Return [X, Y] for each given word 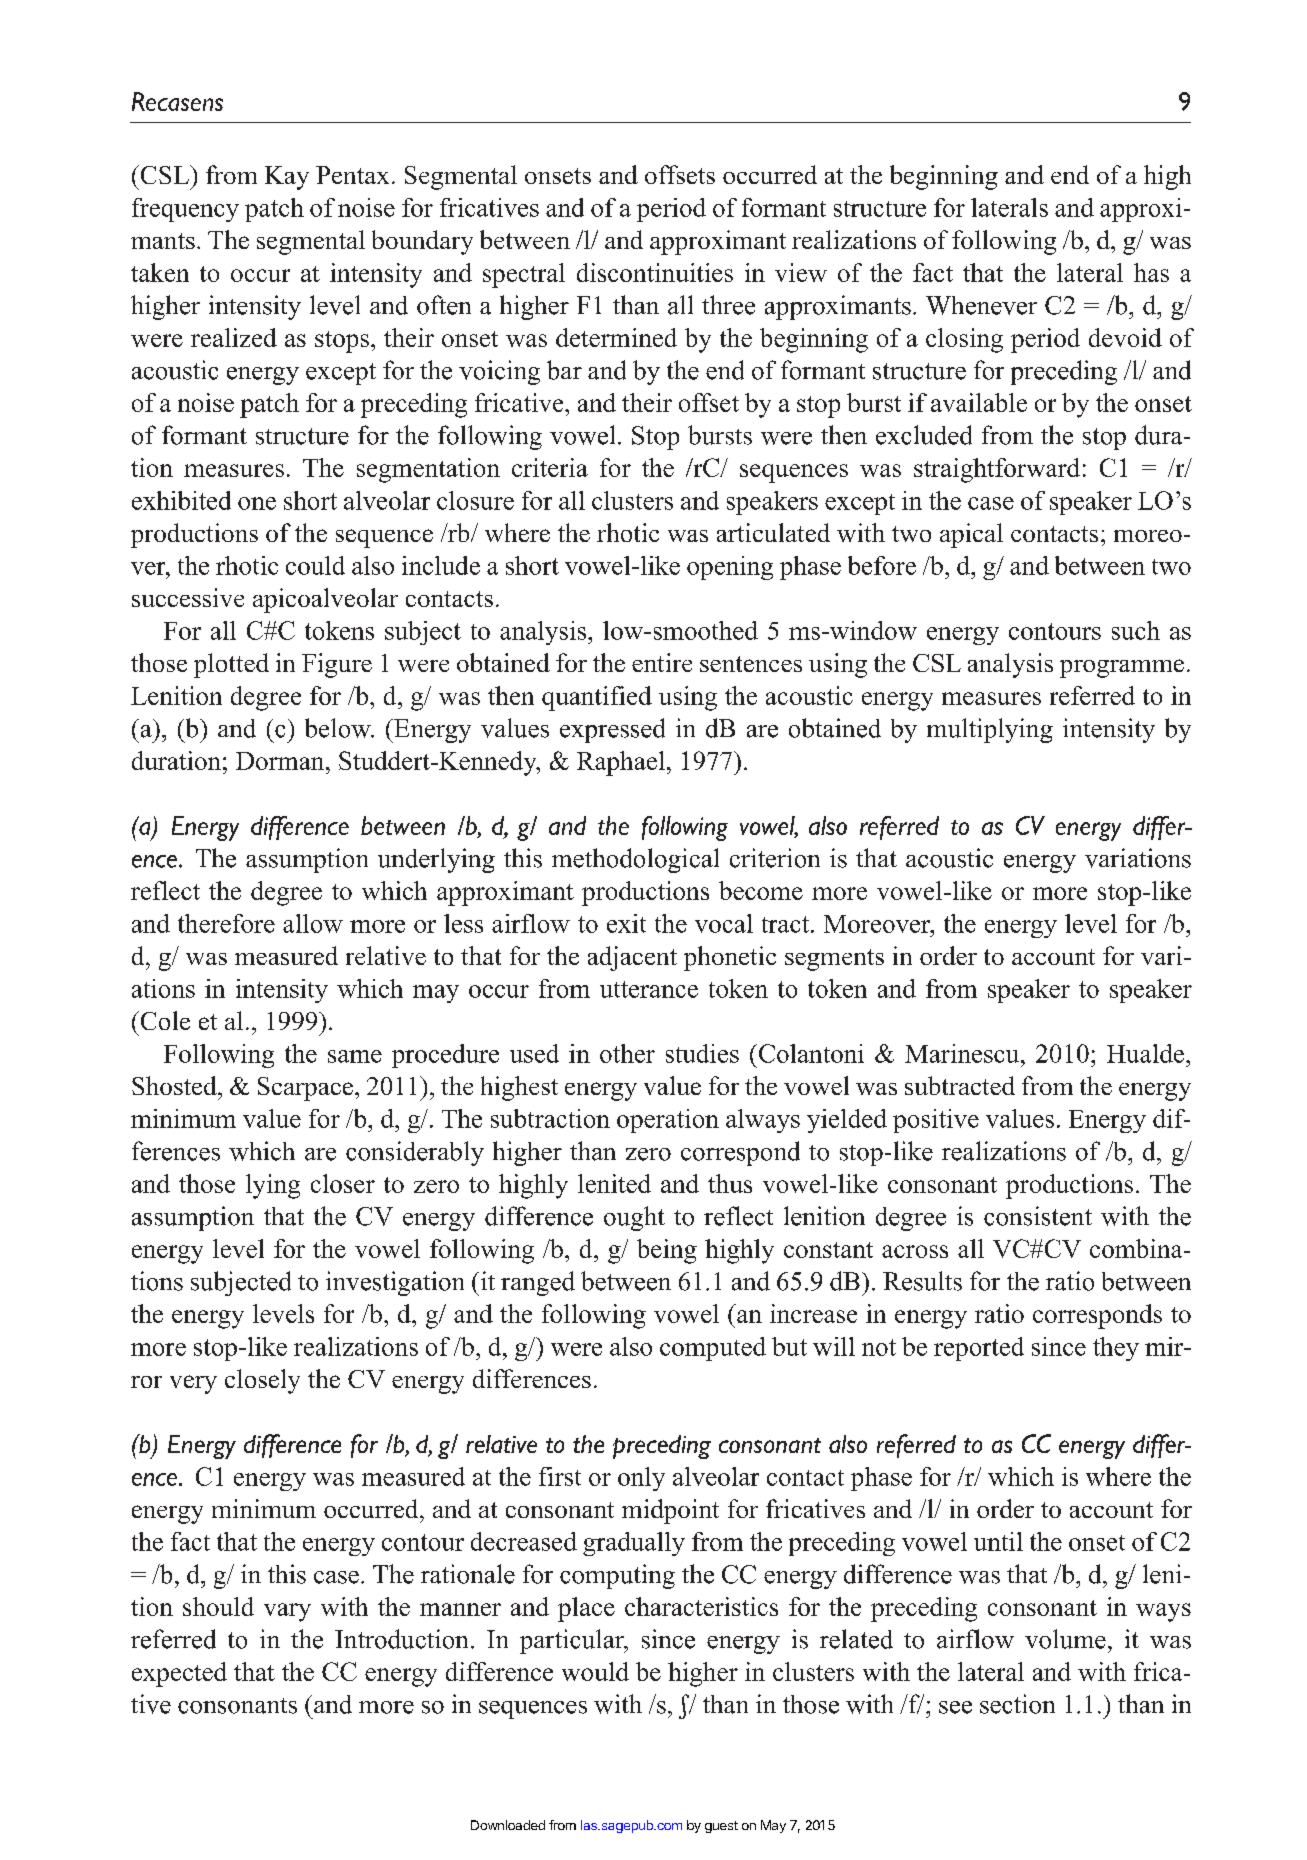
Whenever [981, 305]
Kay [287, 178]
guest [721, 1827]
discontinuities [655, 272]
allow [313, 923]
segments [834, 960]
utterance [649, 989]
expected [179, 1674]
